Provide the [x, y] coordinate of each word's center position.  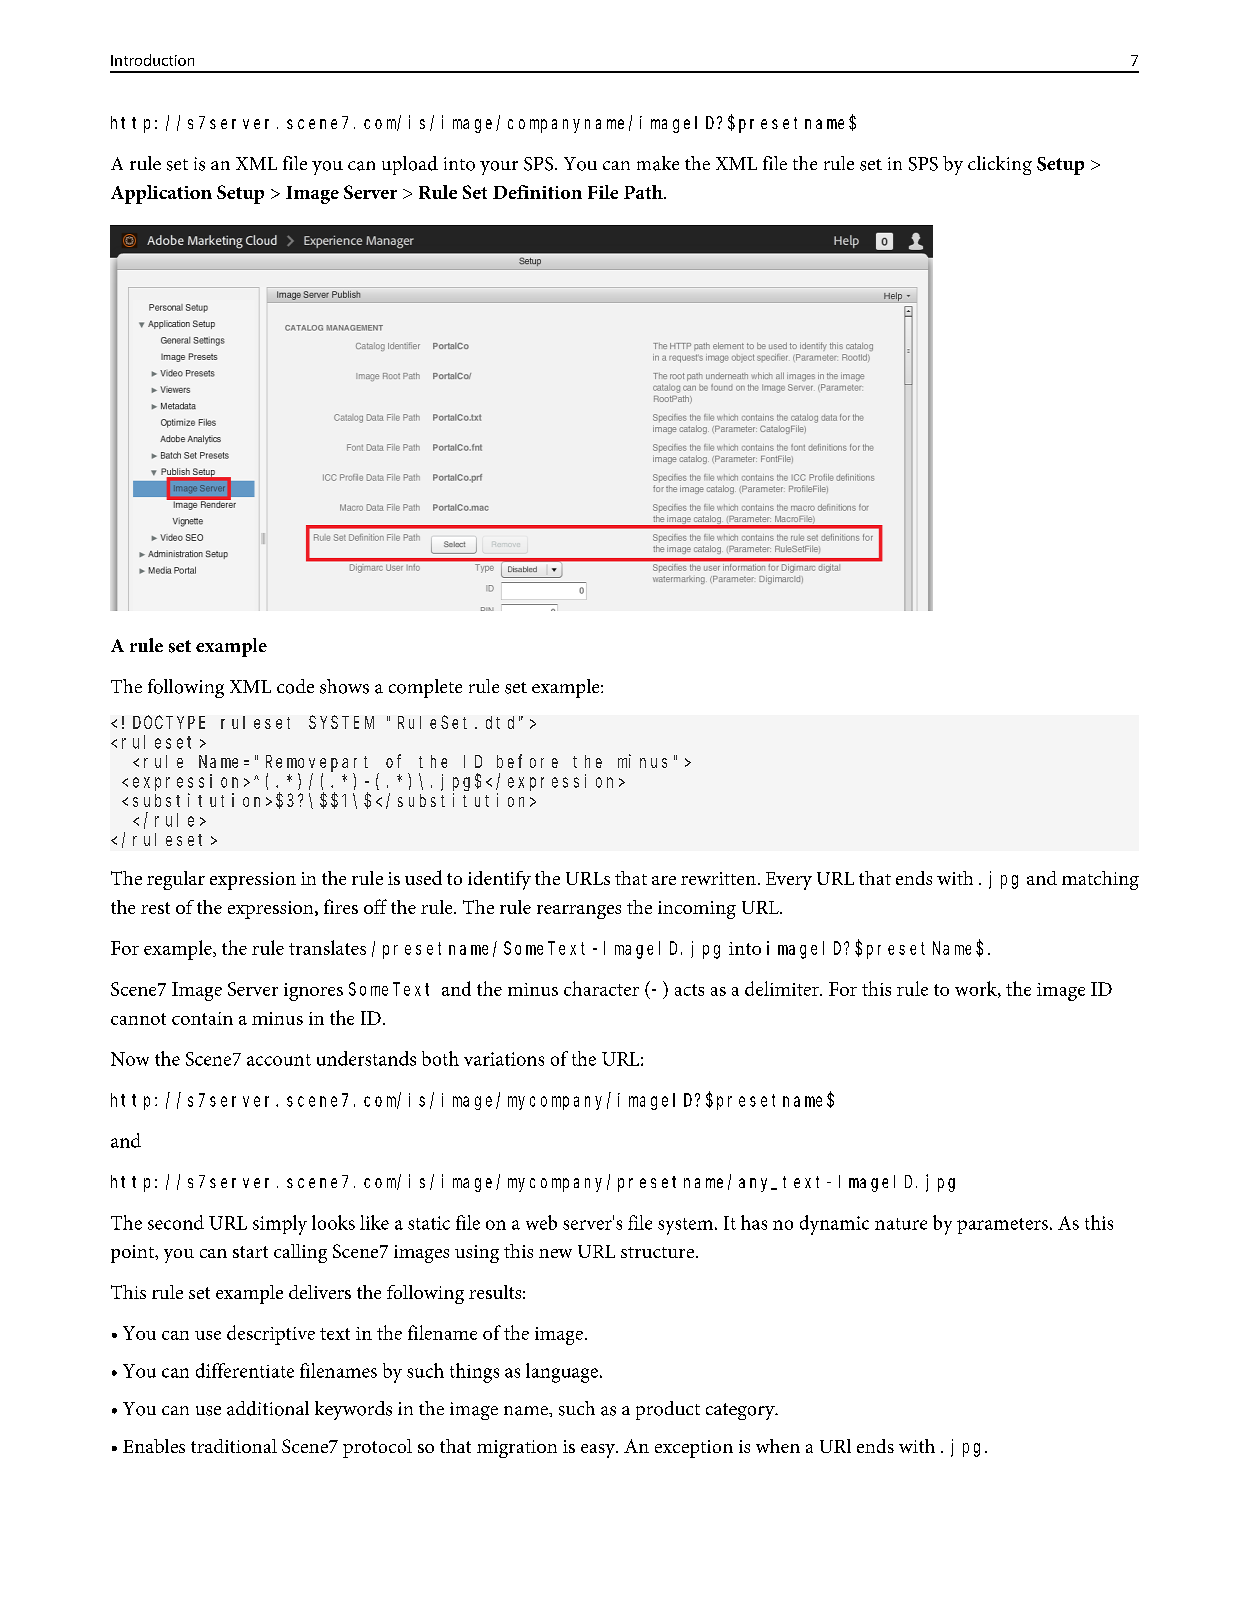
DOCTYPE [169, 722]
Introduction [152, 60]
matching [1100, 880]
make [658, 163]
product [668, 1410]
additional [268, 1408]
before [527, 761]
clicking [1000, 165]
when [778, 1446]
